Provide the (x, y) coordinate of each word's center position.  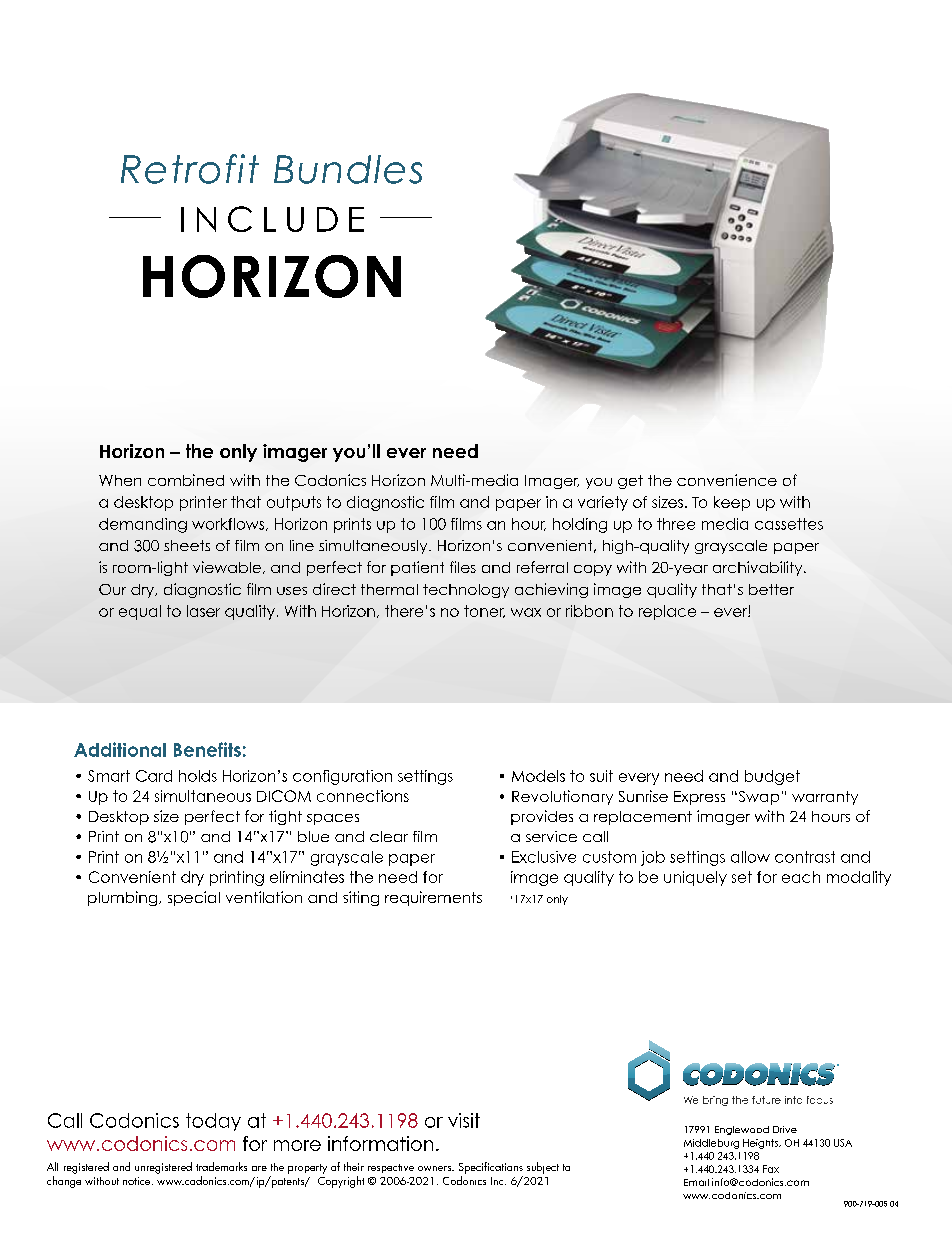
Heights (761, 1144)
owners (435, 1168)
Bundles (348, 169)
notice (138, 1181)
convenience (727, 480)
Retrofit (190, 169)
